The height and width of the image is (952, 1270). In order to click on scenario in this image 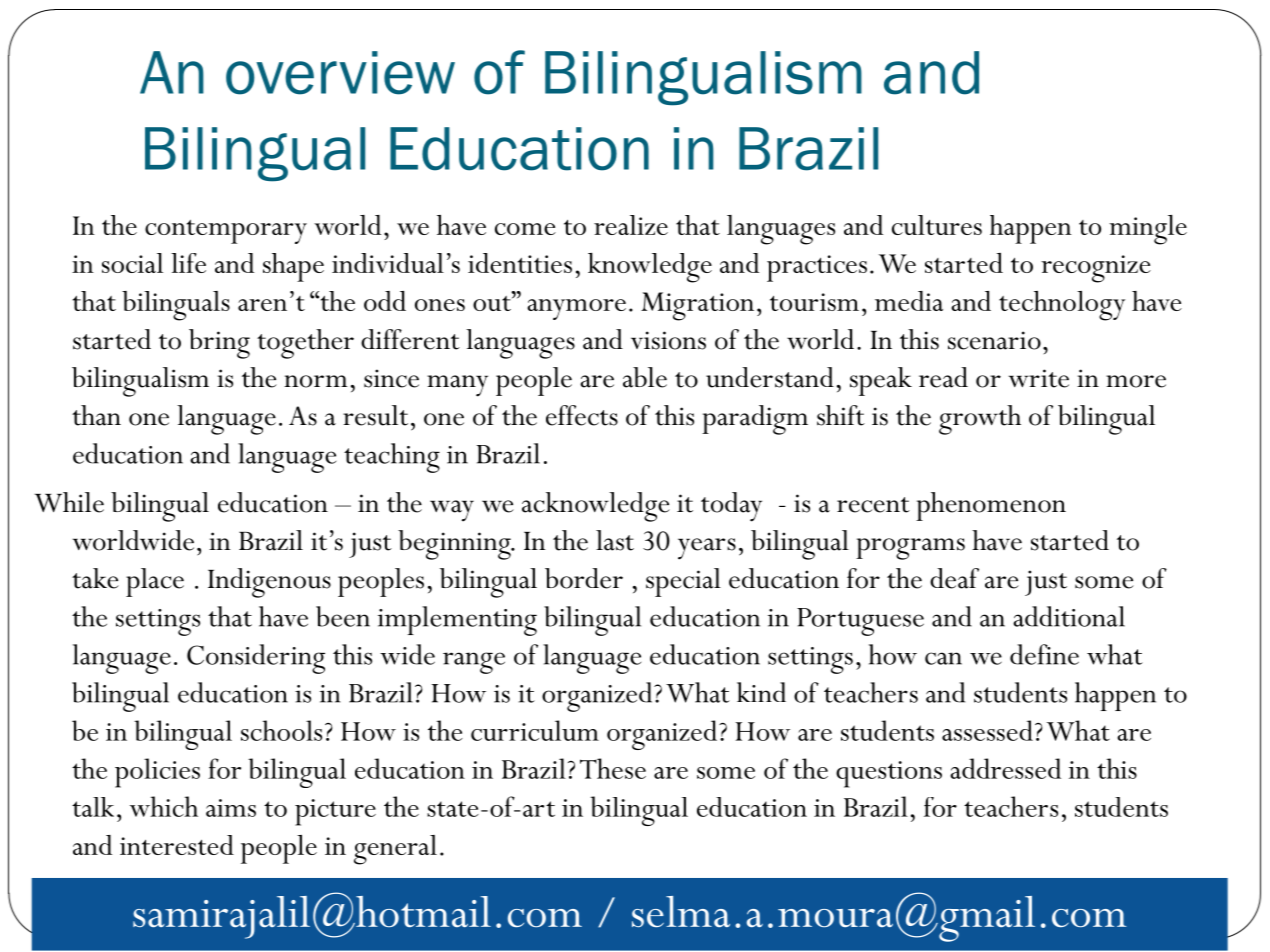, I will do `click(994, 340)`.
